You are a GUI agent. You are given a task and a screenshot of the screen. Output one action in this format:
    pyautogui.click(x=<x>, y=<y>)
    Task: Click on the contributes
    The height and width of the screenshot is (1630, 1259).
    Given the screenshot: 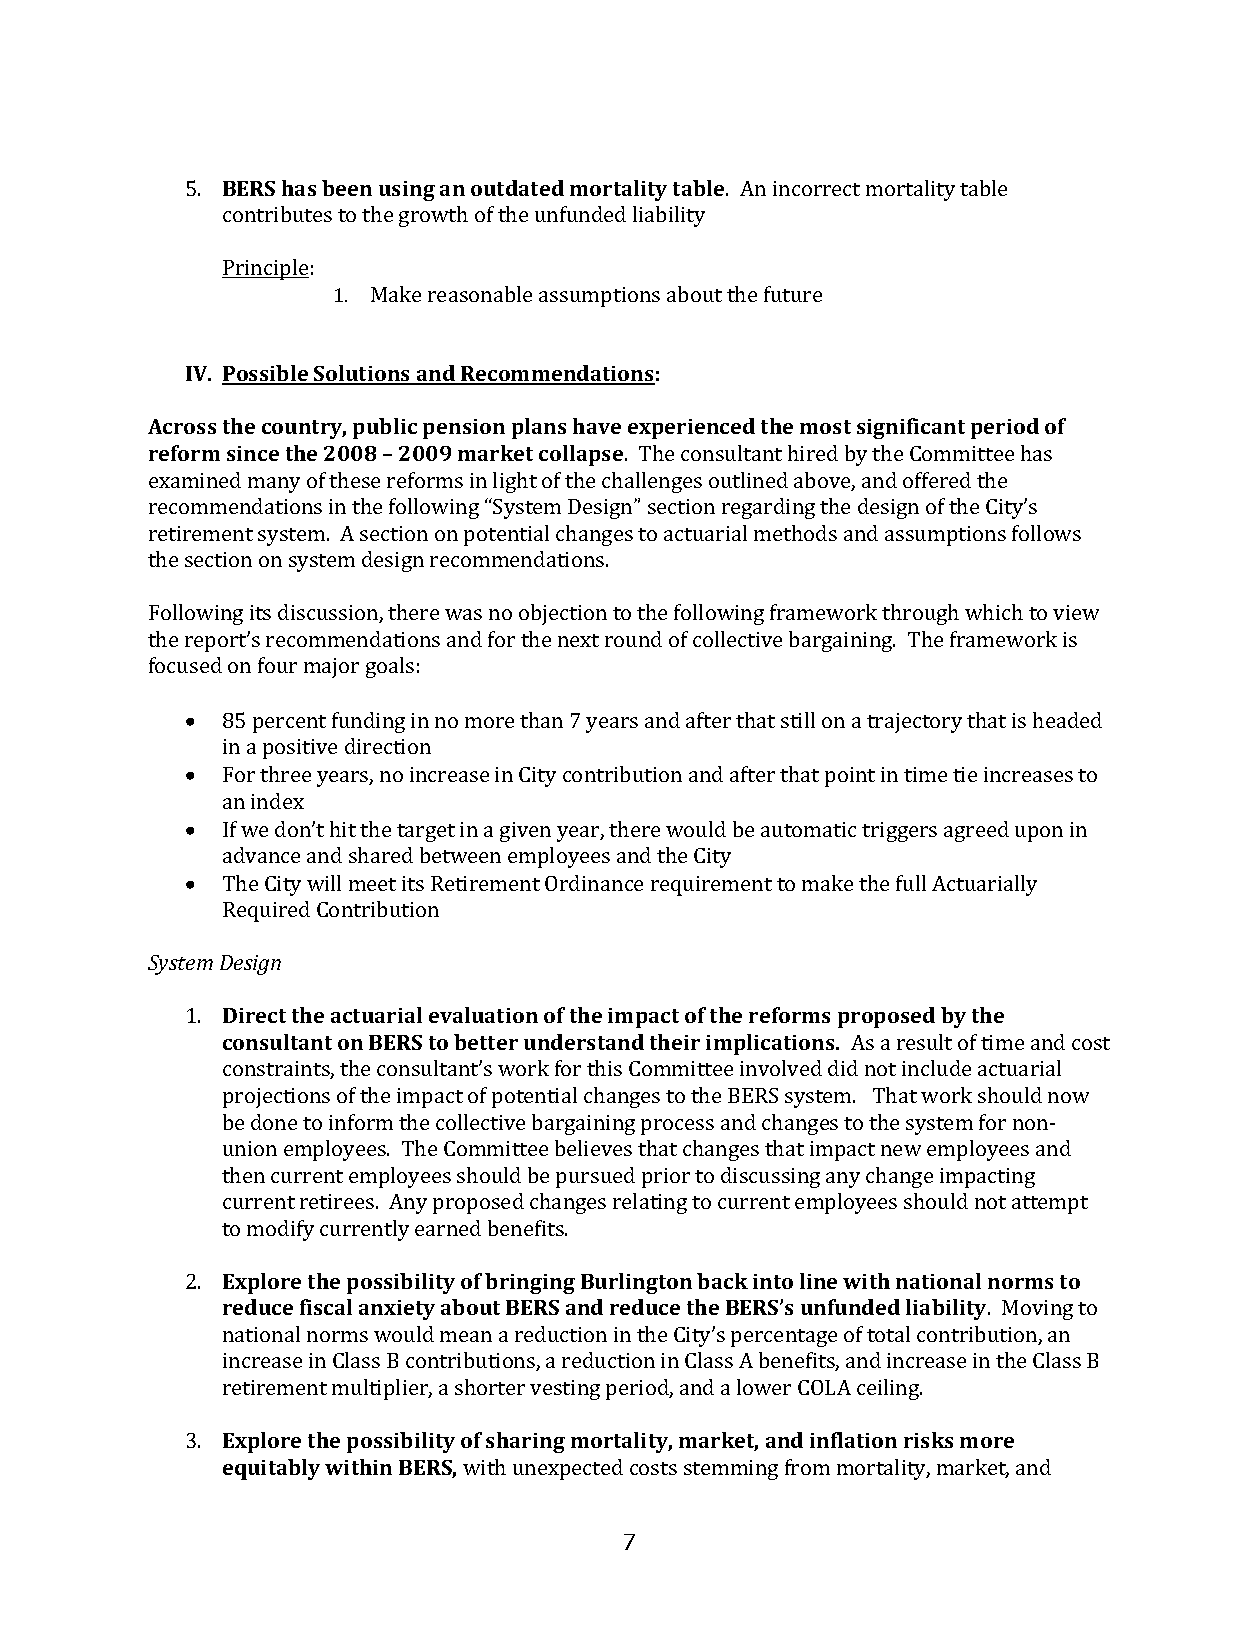 What is the action you would take?
    pyautogui.click(x=277, y=214)
